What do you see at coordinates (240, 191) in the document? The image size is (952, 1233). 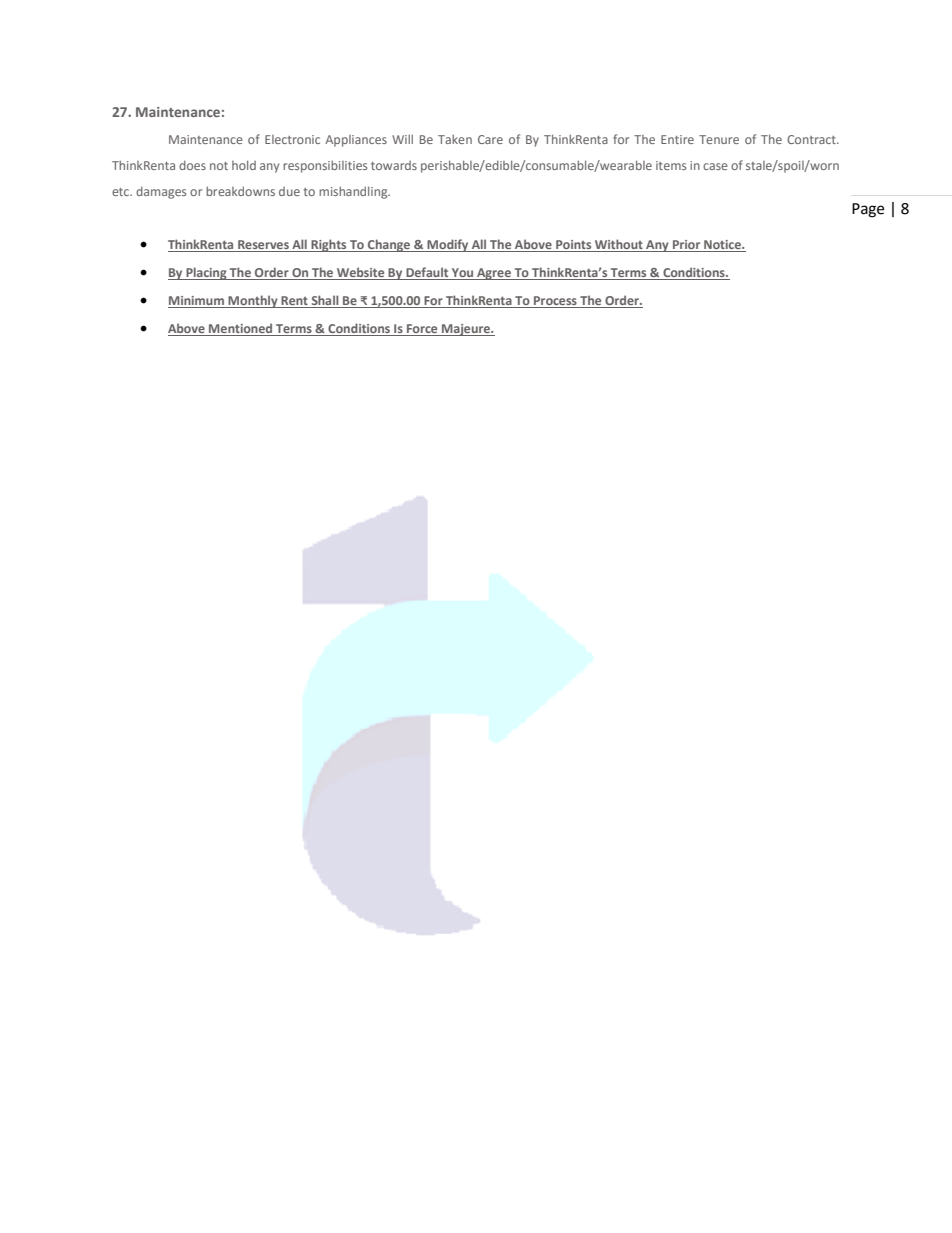 I see `breakdowns` at bounding box center [240, 191].
